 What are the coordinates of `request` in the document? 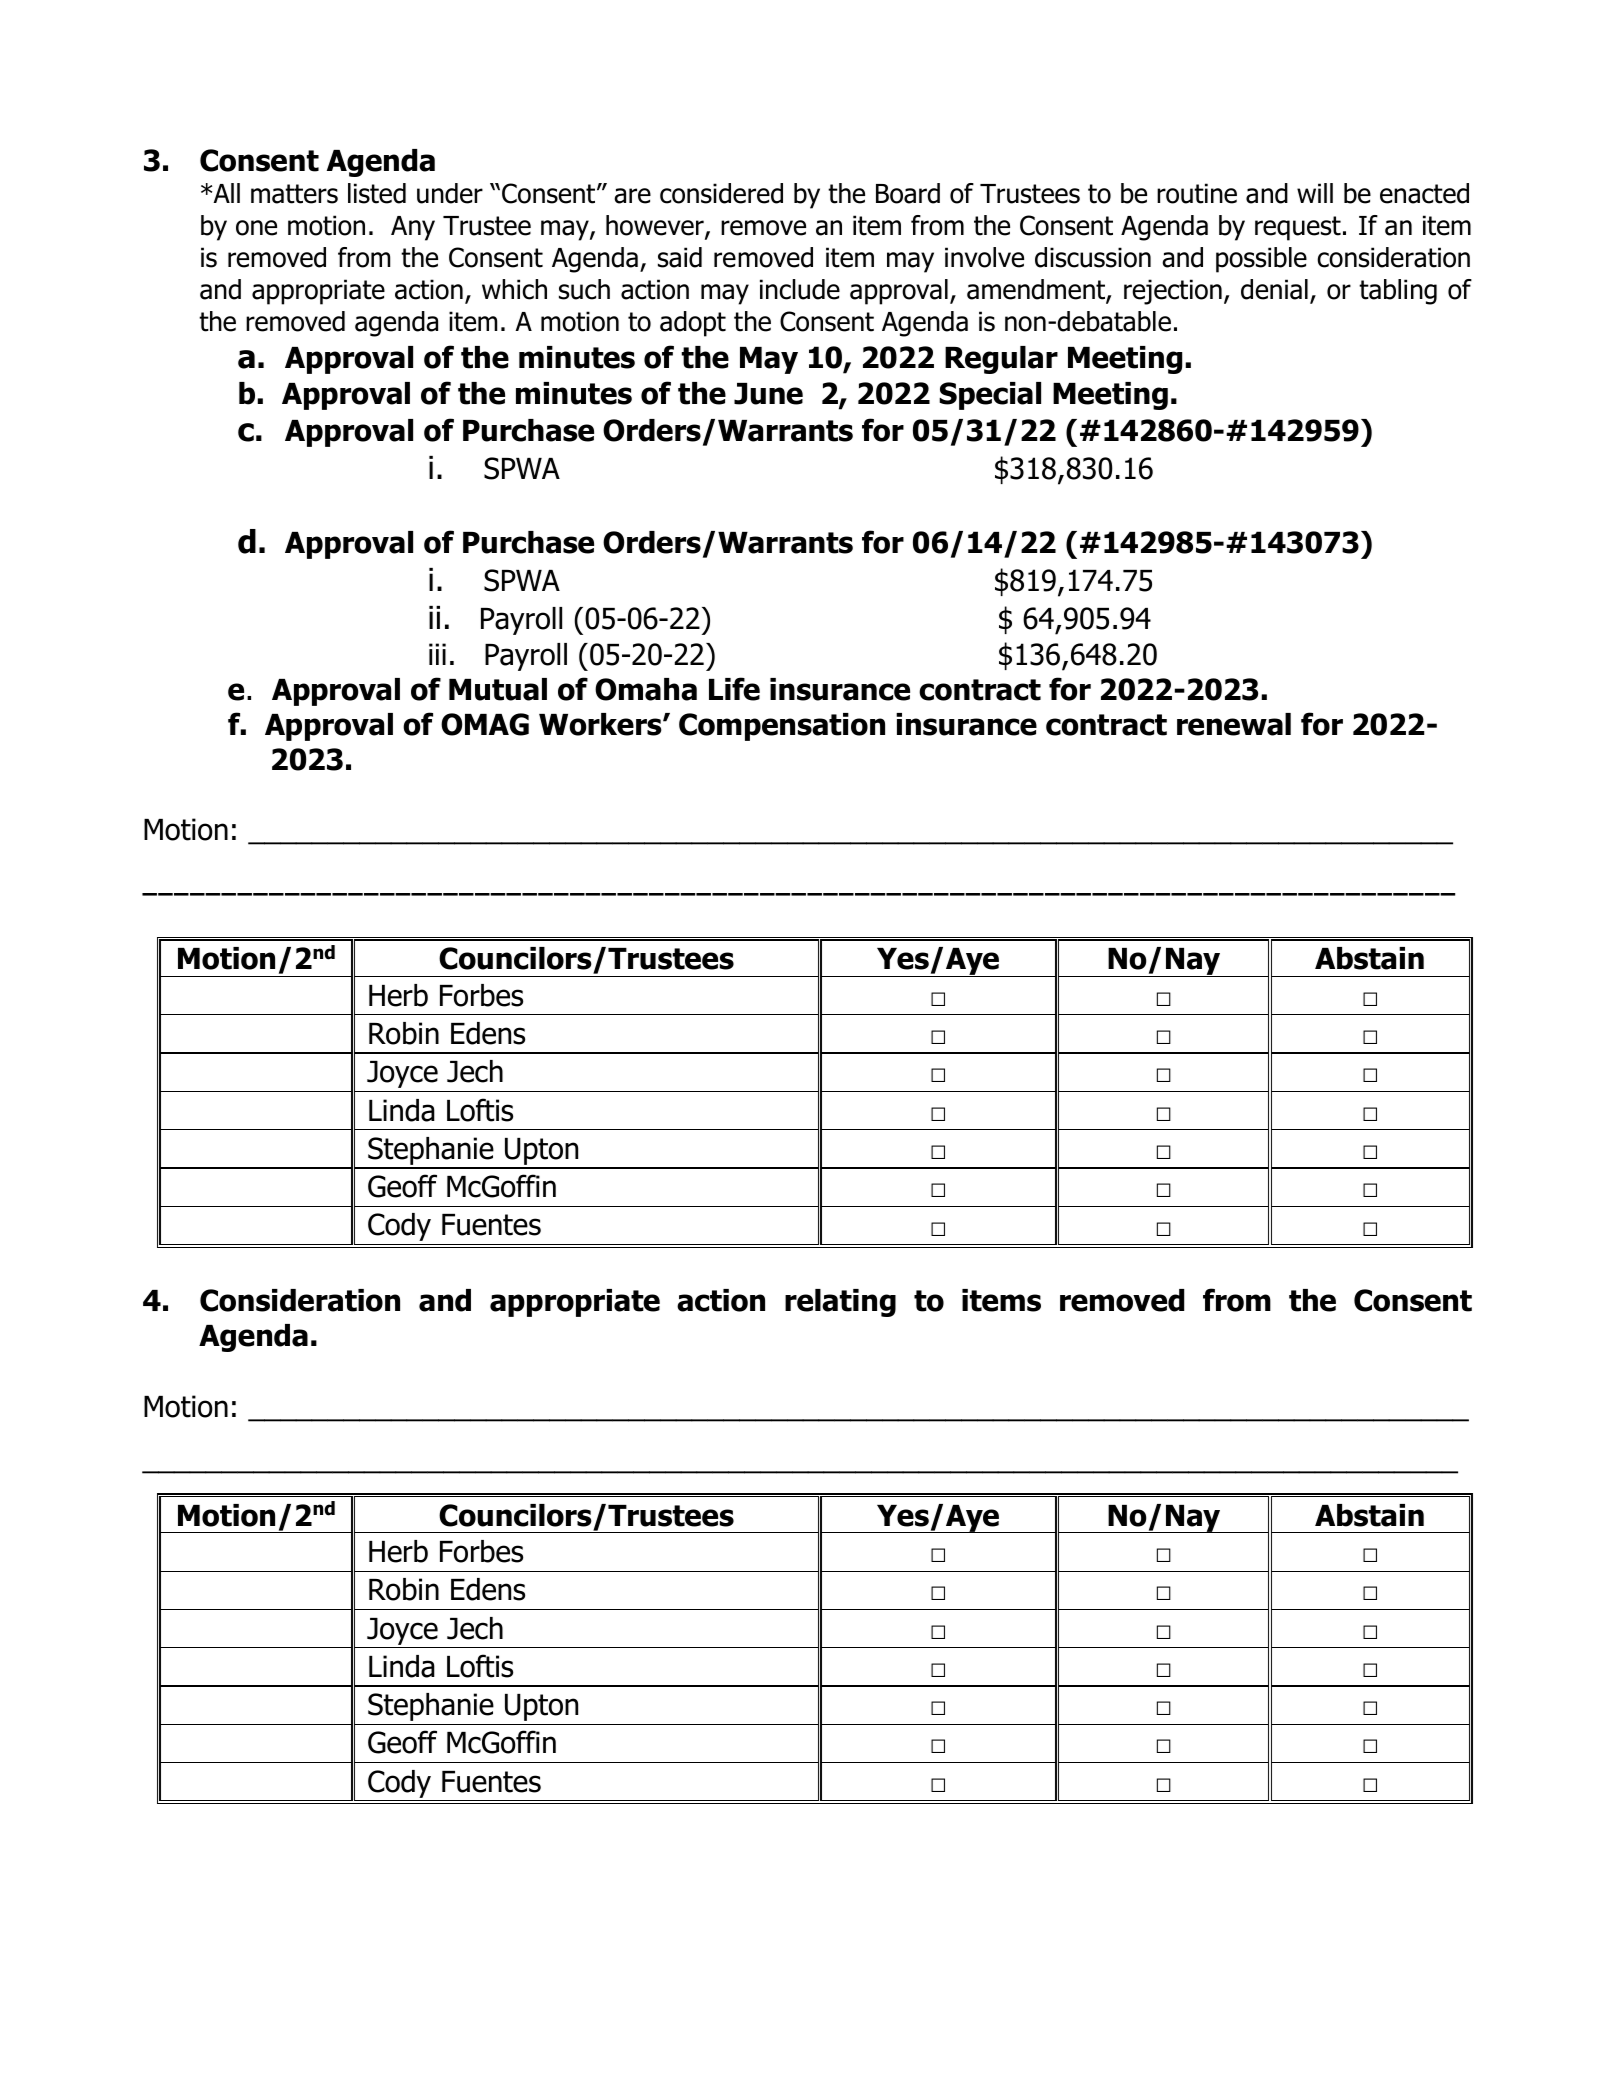 It's located at (1298, 228).
